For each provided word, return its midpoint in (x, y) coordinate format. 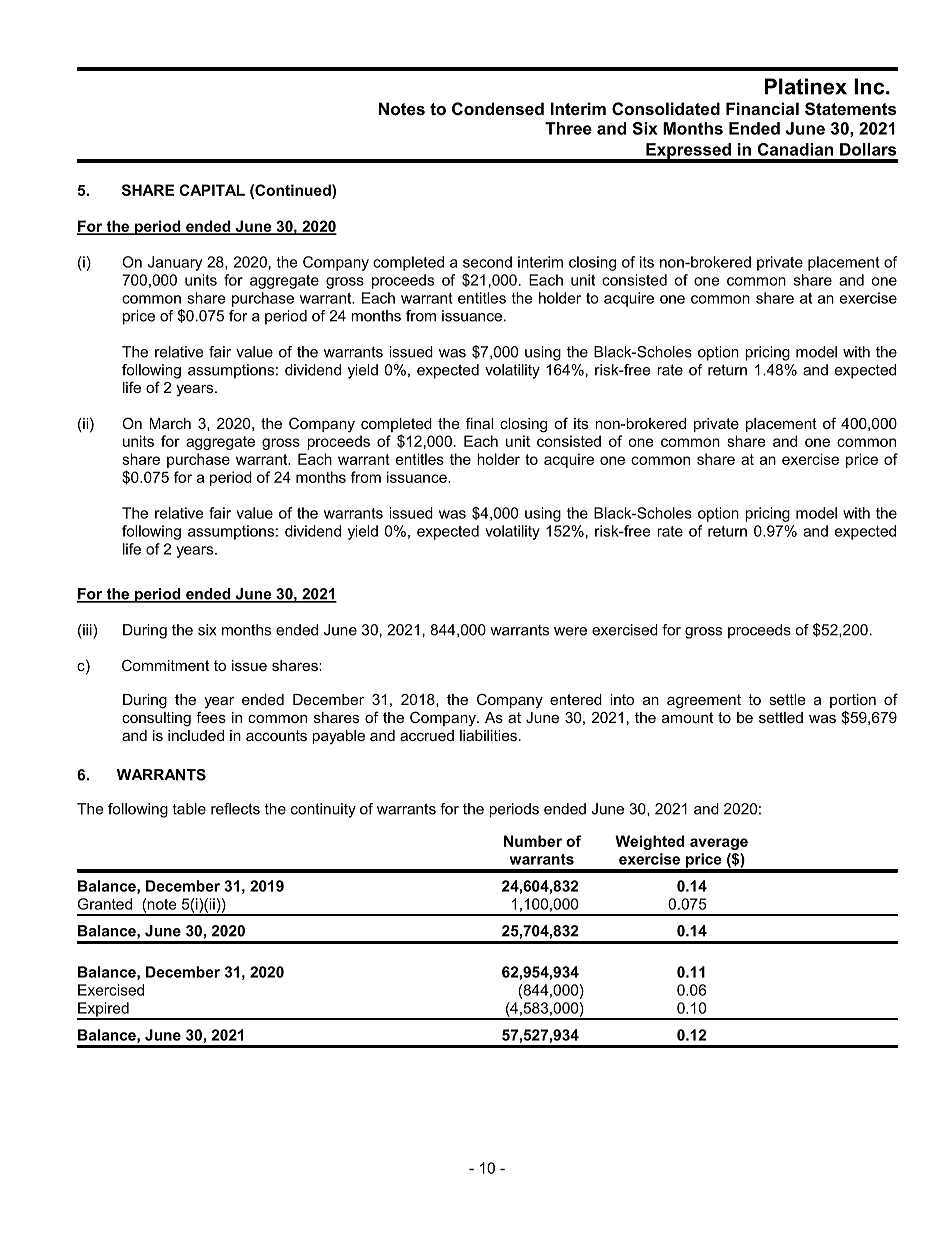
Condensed (498, 108)
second (487, 262)
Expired (104, 1010)
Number (533, 841)
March (170, 423)
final (479, 423)
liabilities (488, 735)
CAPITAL (212, 190)
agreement (704, 701)
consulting (156, 719)
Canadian (795, 149)
